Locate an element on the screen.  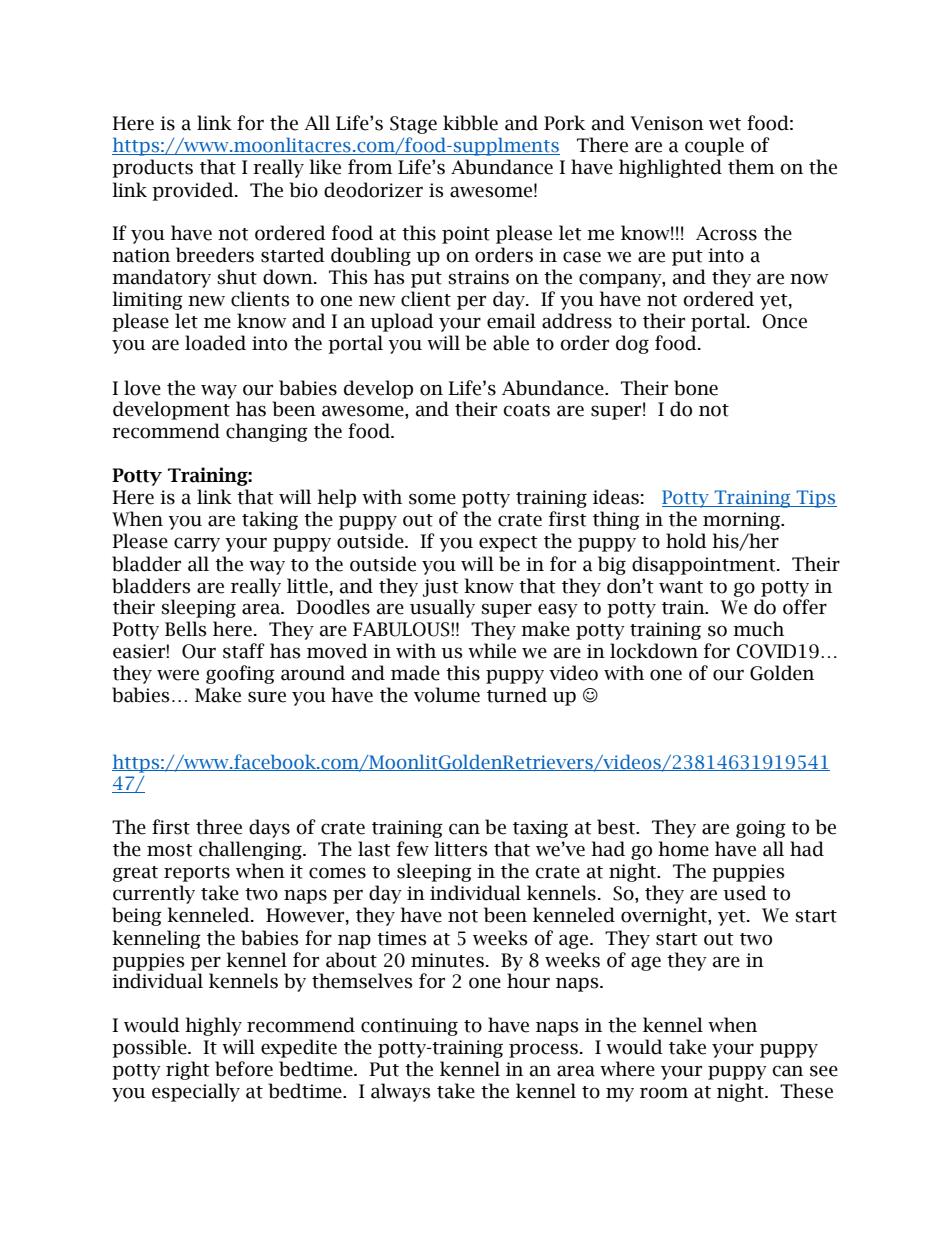
provided is located at coordinates (194, 191).
